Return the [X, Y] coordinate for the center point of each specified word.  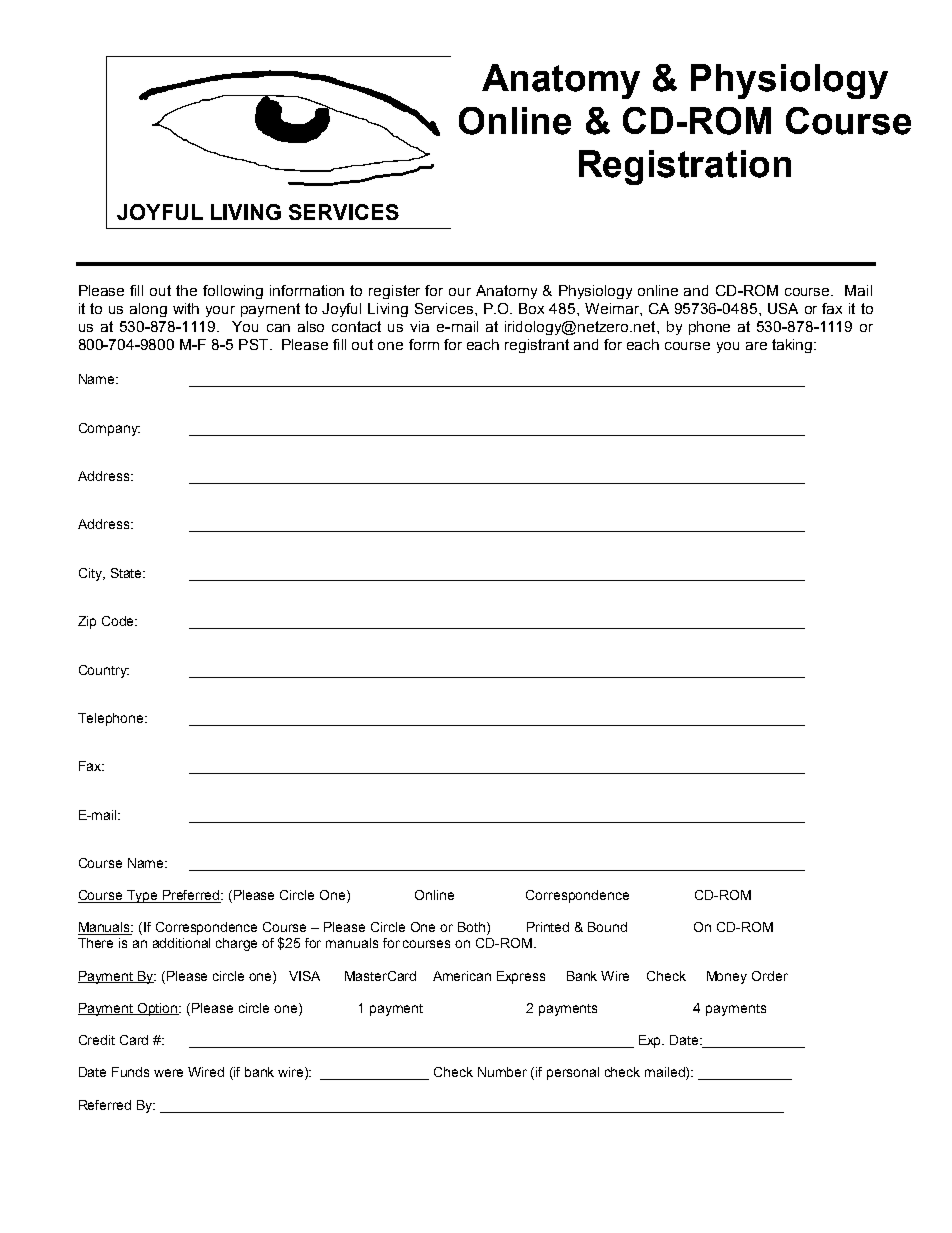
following [233, 292]
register [394, 292]
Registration [685, 167]
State [128, 573]
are [756, 346]
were [168, 1073]
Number [502, 1072]
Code [119, 621]
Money [727, 977]
